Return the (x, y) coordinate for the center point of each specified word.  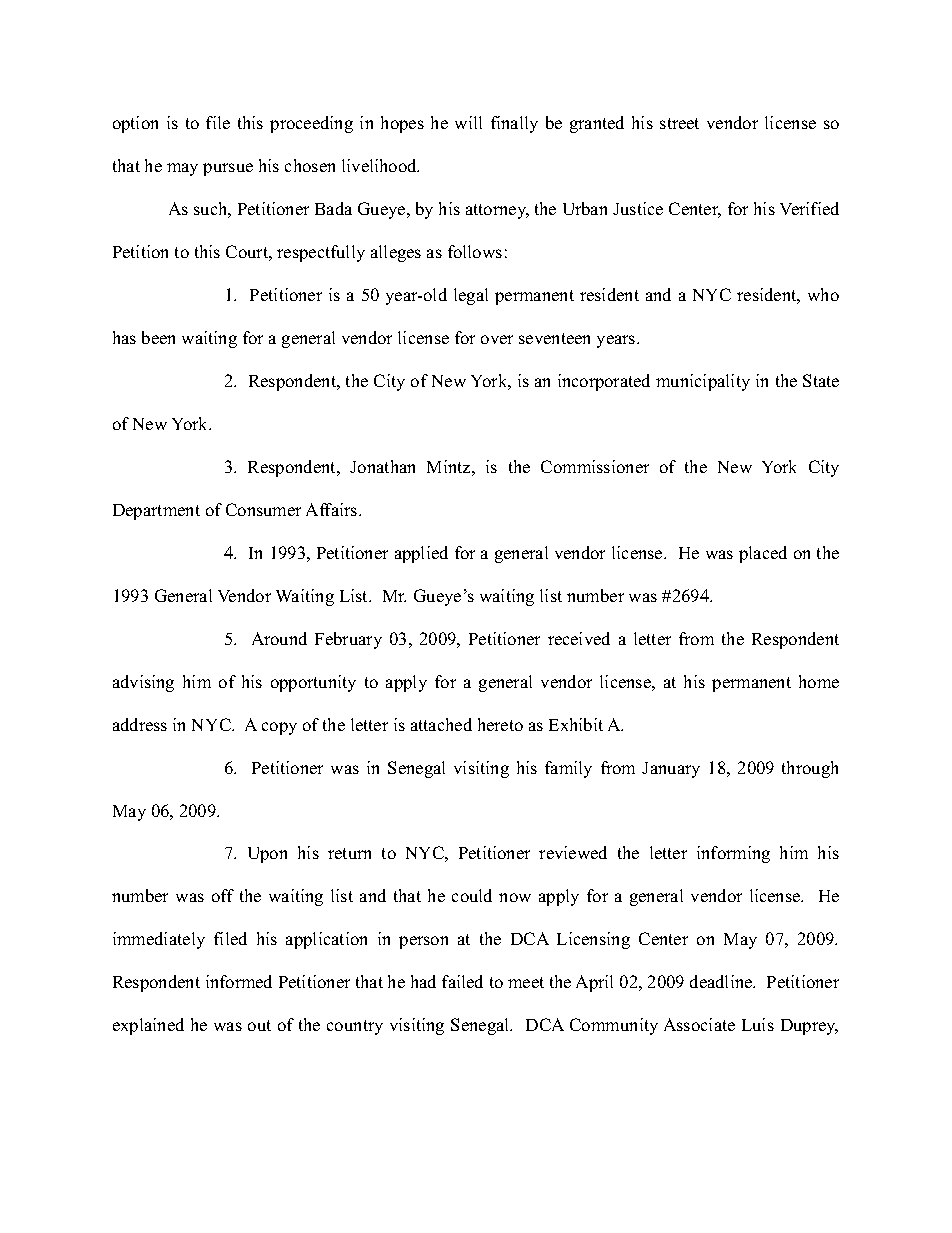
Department (156, 512)
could (472, 895)
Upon (267, 855)
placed (763, 554)
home (819, 681)
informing (733, 854)
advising (143, 683)
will (468, 122)
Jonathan (382, 466)
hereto (500, 724)
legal (471, 296)
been (158, 337)
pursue (228, 169)
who (823, 294)
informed (239, 981)
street (679, 123)
